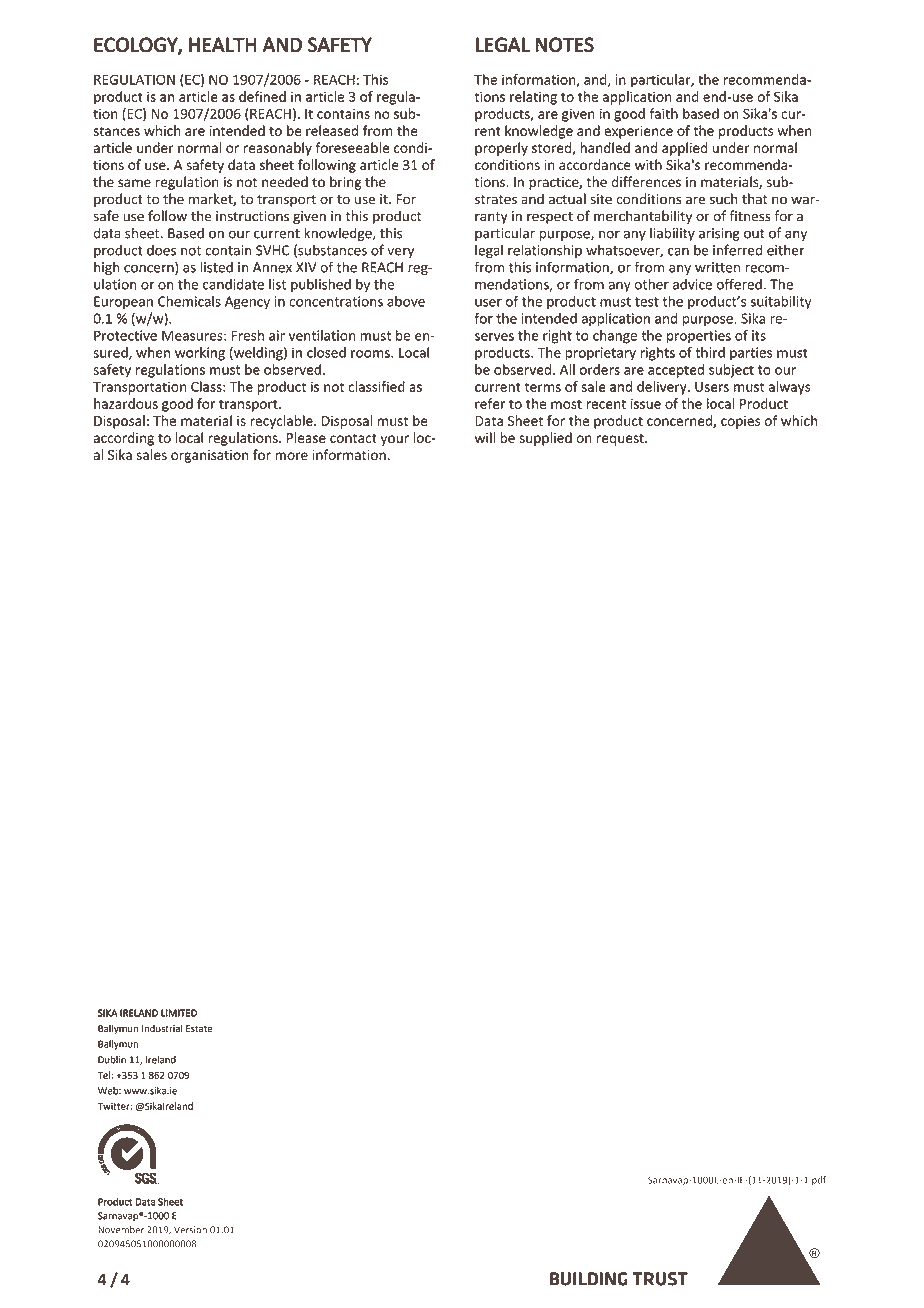  What do you see at coordinates (710, 352) in the image?
I see `third` at bounding box center [710, 352].
